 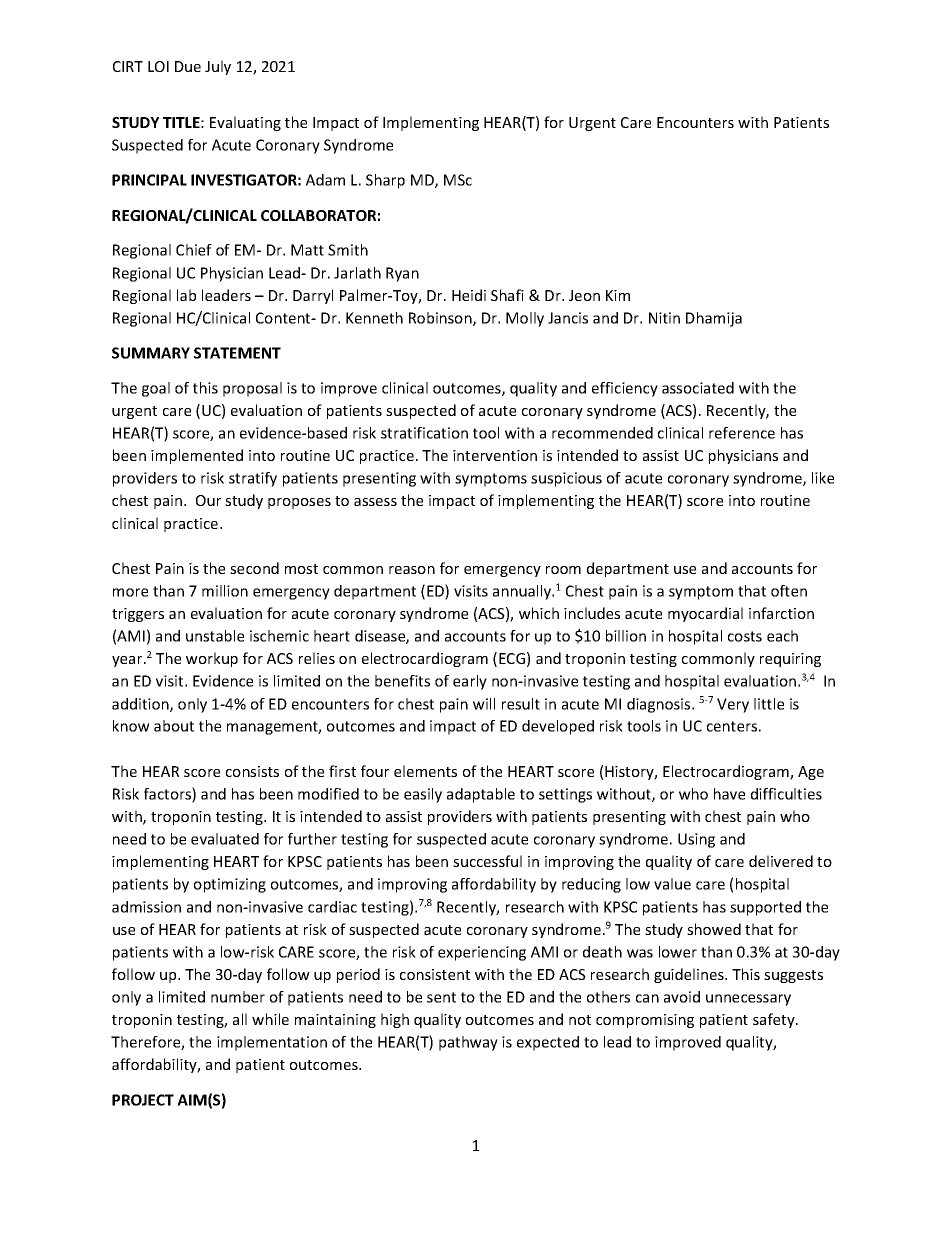 I want to click on Sharp, so click(x=385, y=181).
